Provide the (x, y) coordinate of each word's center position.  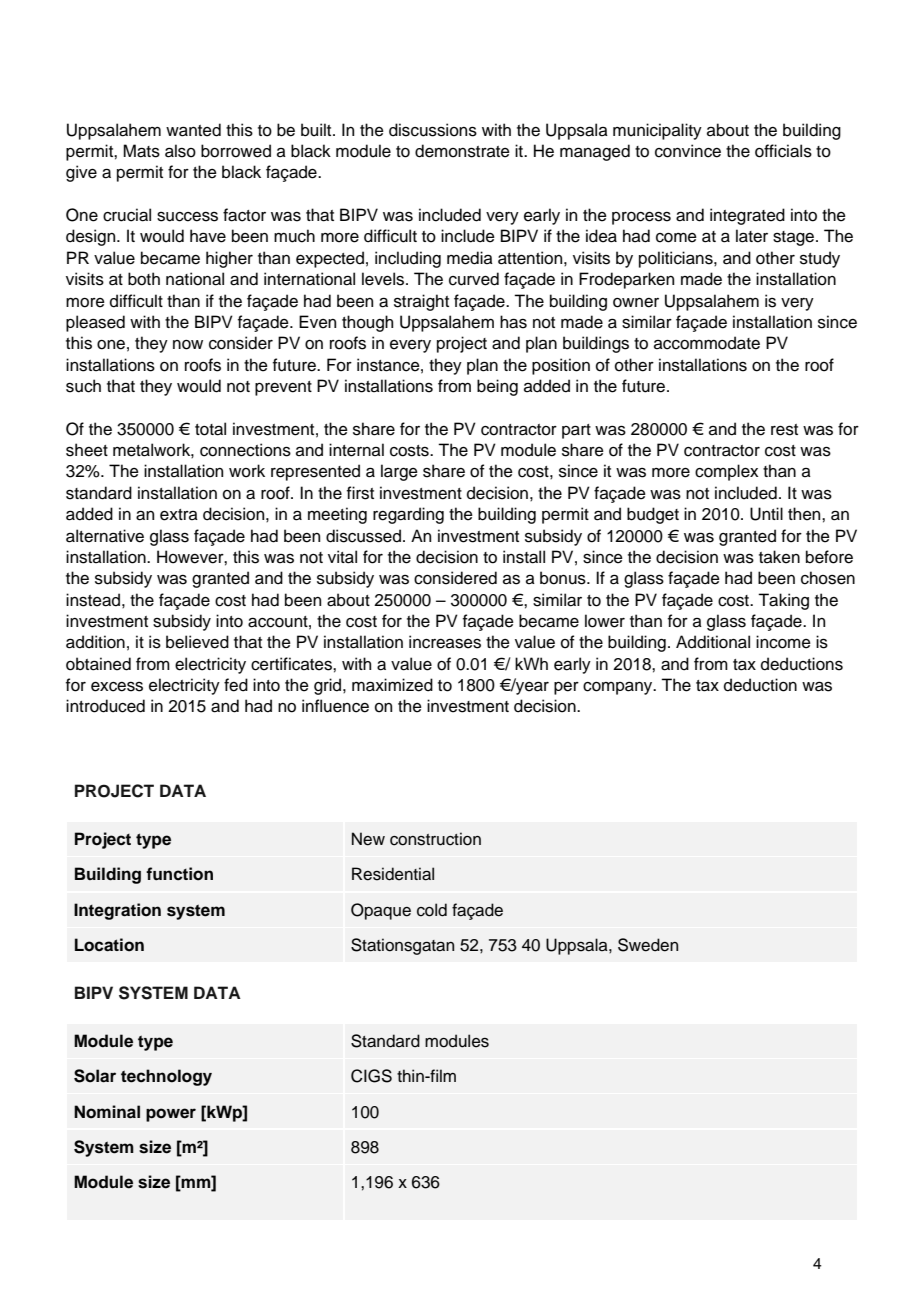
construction (435, 839)
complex (726, 472)
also (180, 151)
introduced (105, 706)
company (619, 688)
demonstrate (462, 151)
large (399, 472)
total (210, 429)
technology (166, 1077)
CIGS (371, 1076)
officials (783, 151)
